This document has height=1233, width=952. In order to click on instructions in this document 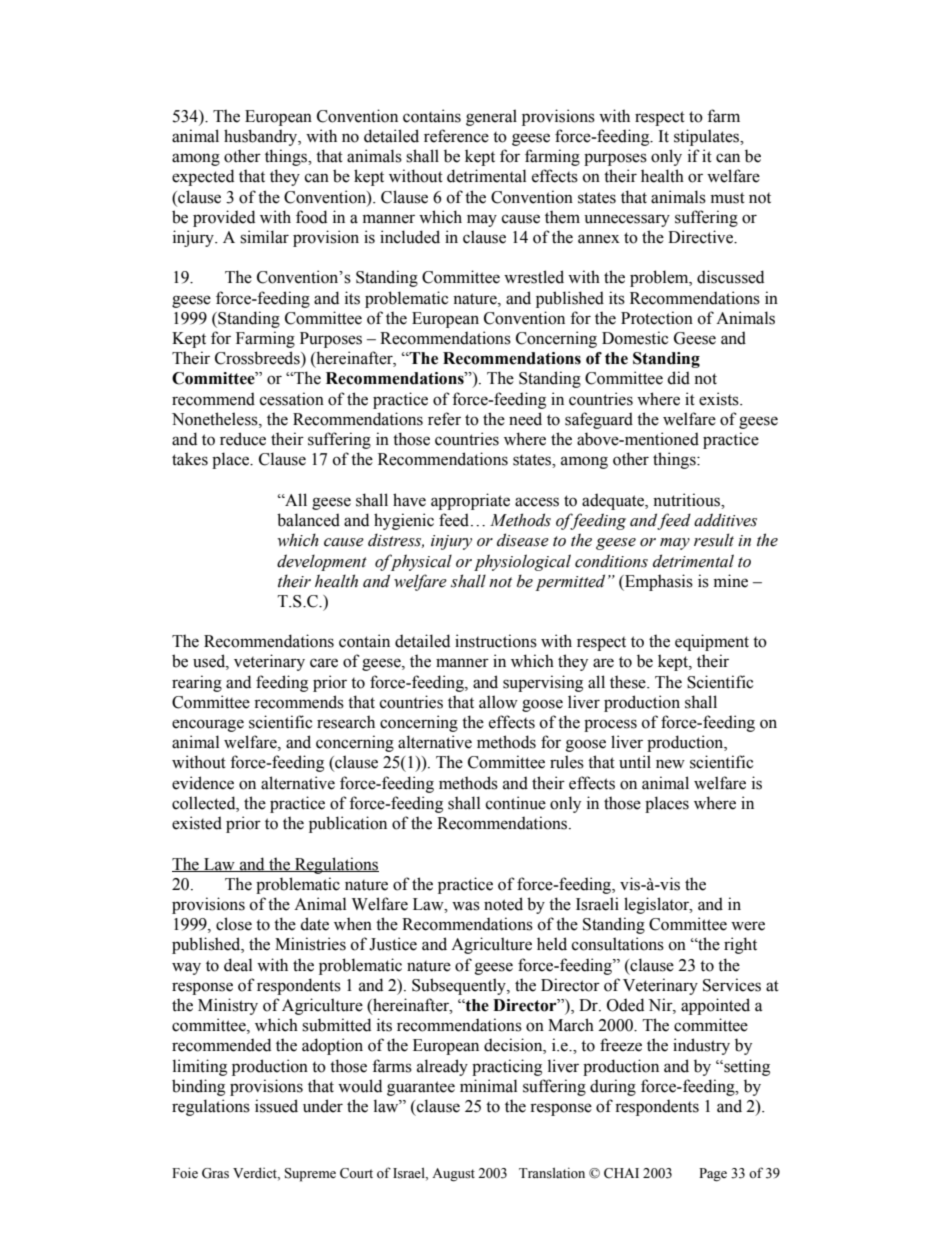, I will do `click(496, 641)`.
